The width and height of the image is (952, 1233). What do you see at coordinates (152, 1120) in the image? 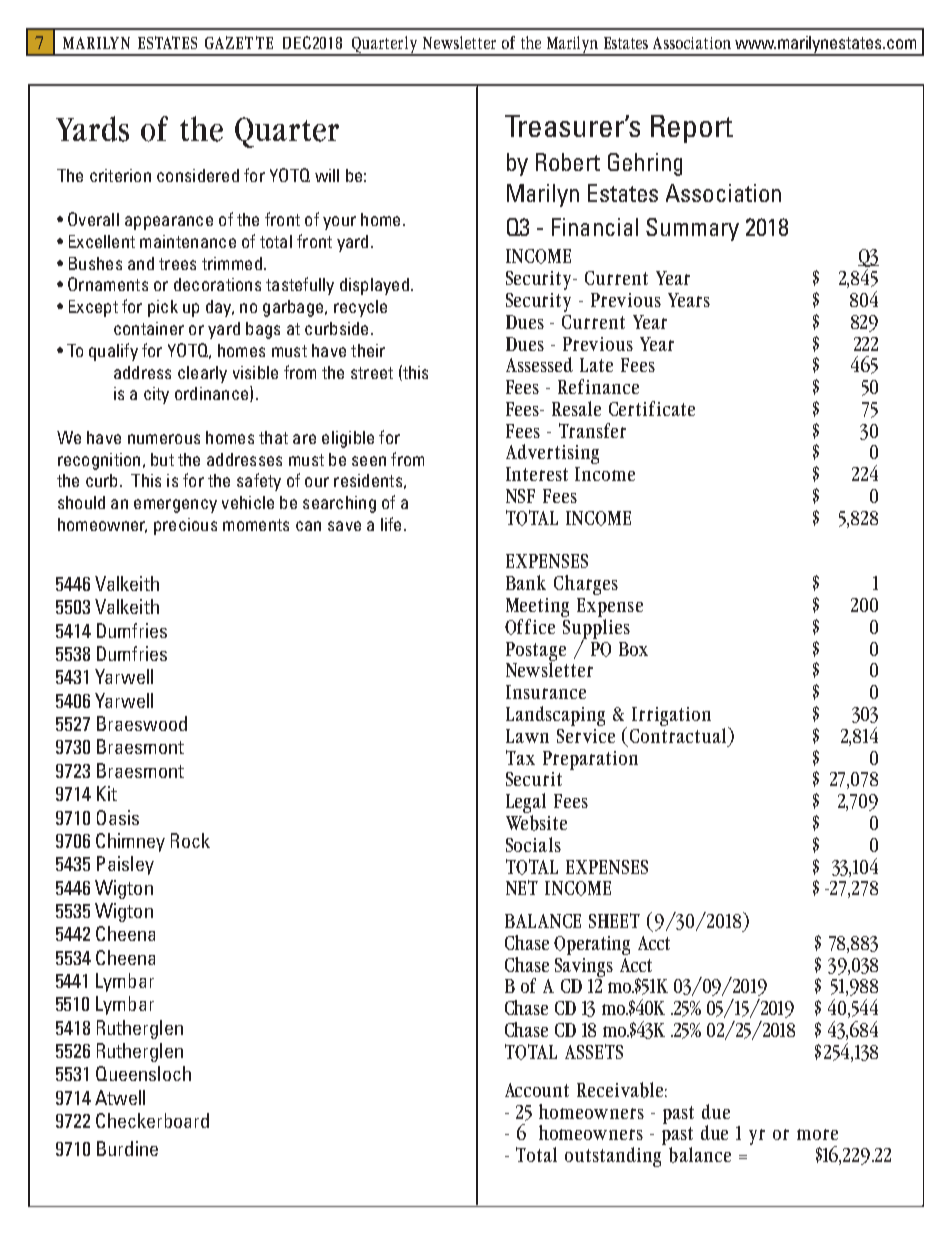
I see `Checkerboard` at bounding box center [152, 1120].
